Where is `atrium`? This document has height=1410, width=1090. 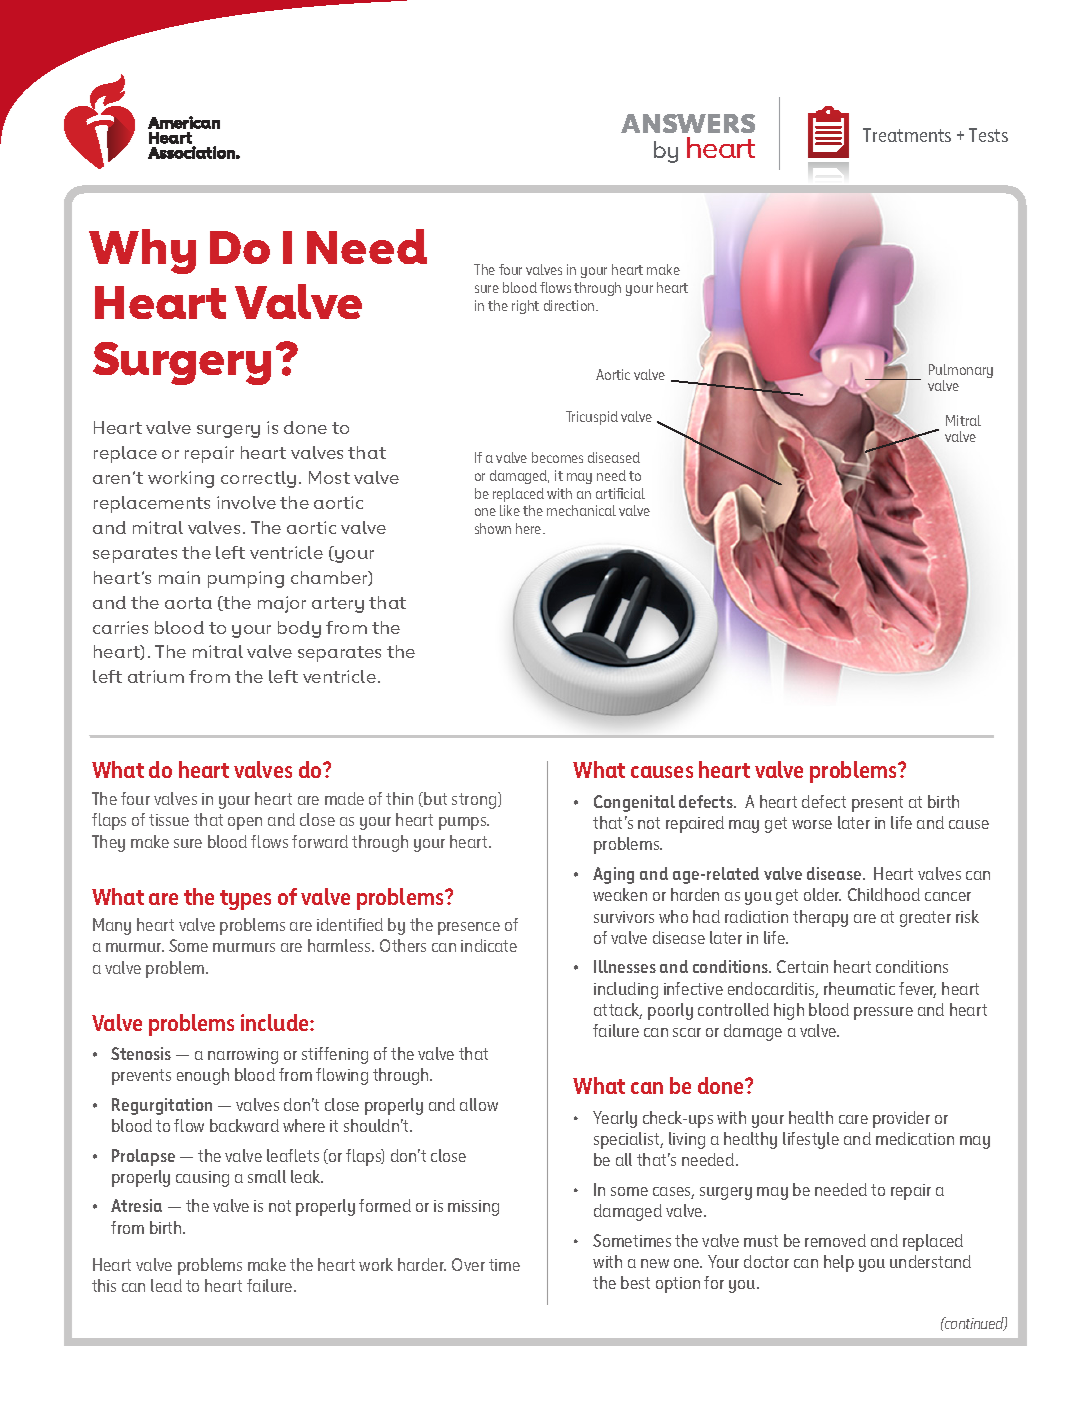 atrium is located at coordinates (156, 676).
